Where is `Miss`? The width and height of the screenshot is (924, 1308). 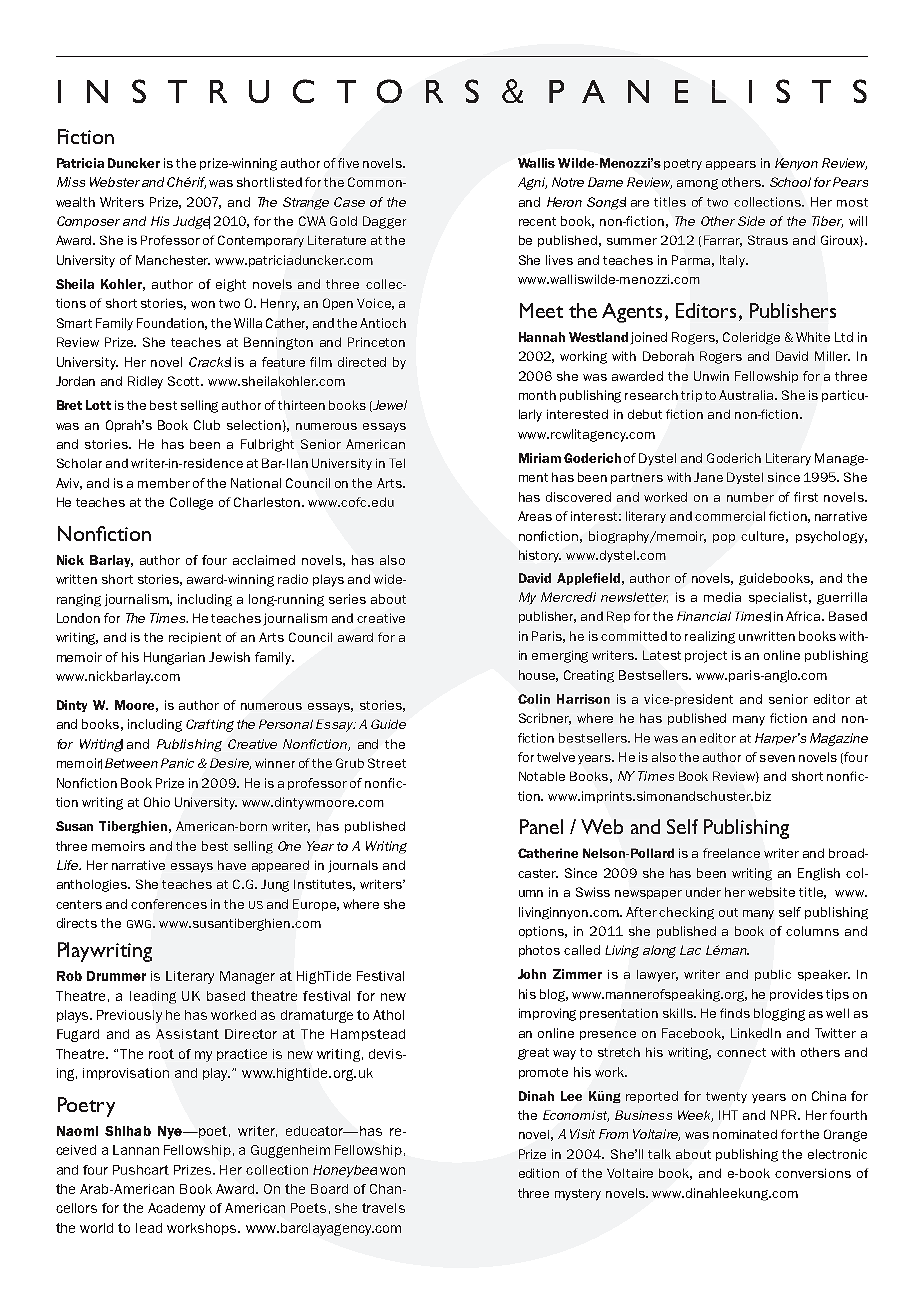
Miss is located at coordinates (71, 182).
